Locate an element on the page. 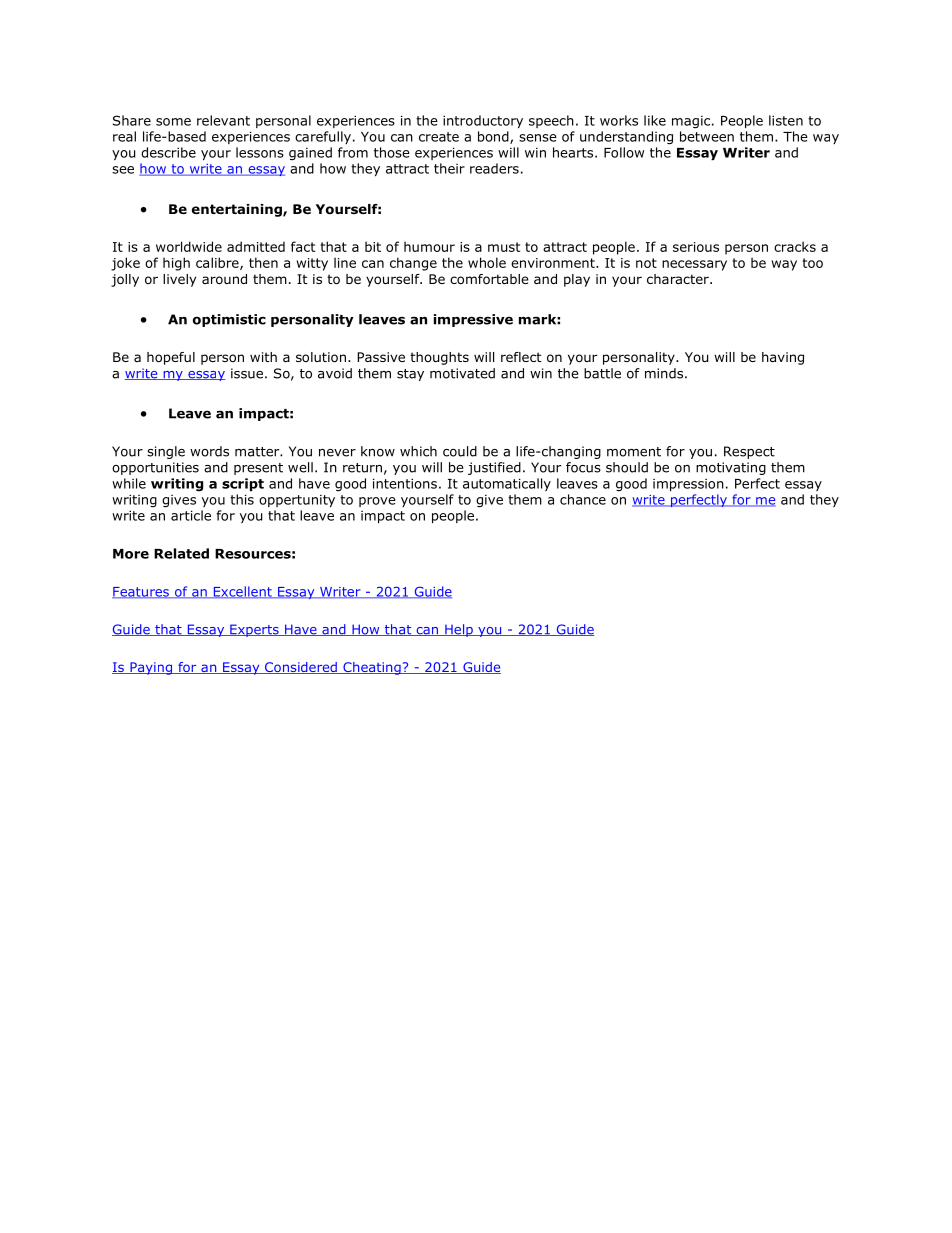 The height and width of the page is (1233, 952). worldwide is located at coordinates (189, 246).
